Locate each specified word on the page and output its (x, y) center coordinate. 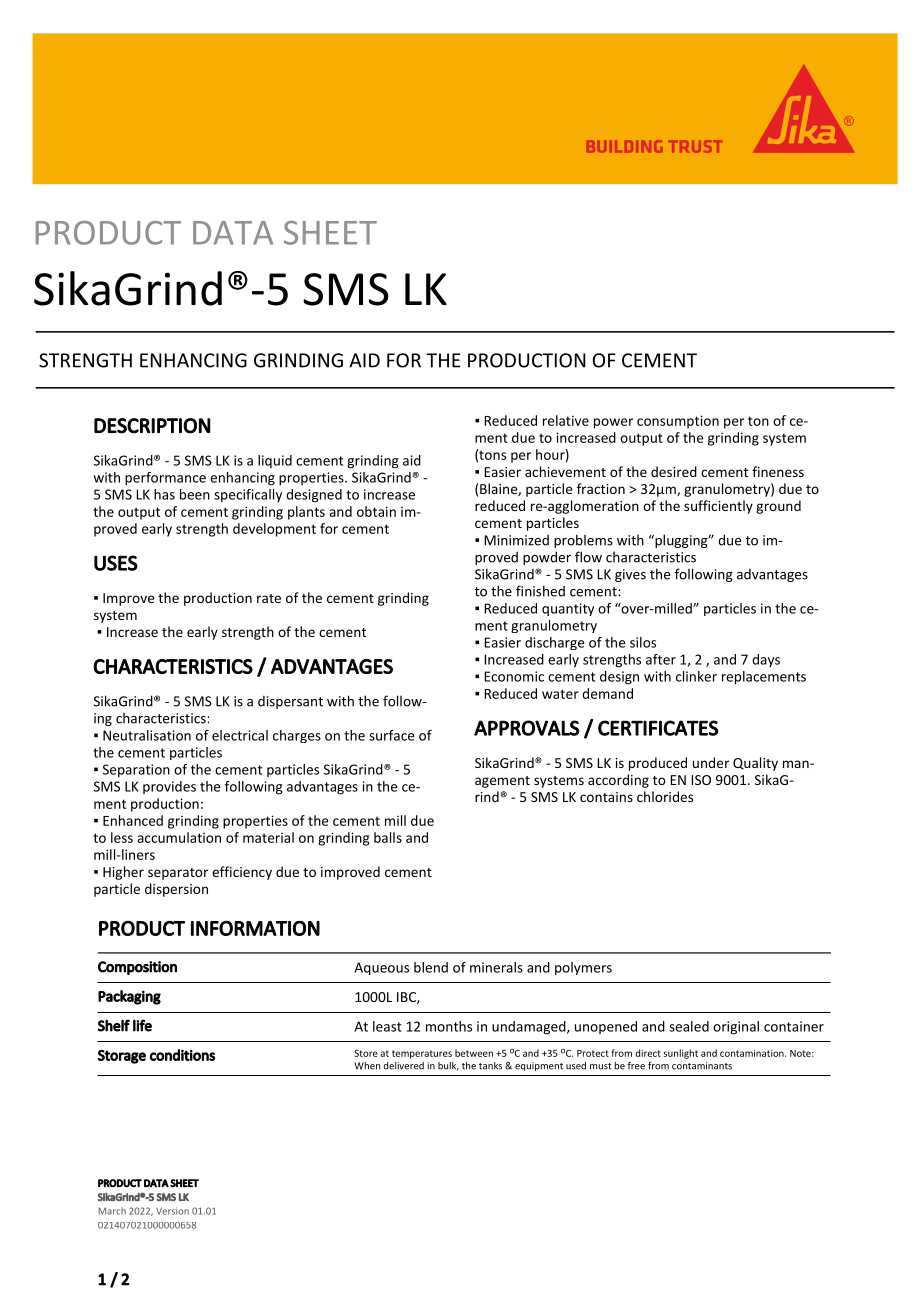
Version (172, 1211)
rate (269, 598)
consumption (678, 422)
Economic (514, 676)
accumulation (179, 837)
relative (566, 420)
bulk (448, 1066)
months (449, 1026)
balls (388, 837)
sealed (689, 1026)
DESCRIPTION (152, 426)
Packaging (129, 997)
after (661, 659)
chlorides (665, 796)
